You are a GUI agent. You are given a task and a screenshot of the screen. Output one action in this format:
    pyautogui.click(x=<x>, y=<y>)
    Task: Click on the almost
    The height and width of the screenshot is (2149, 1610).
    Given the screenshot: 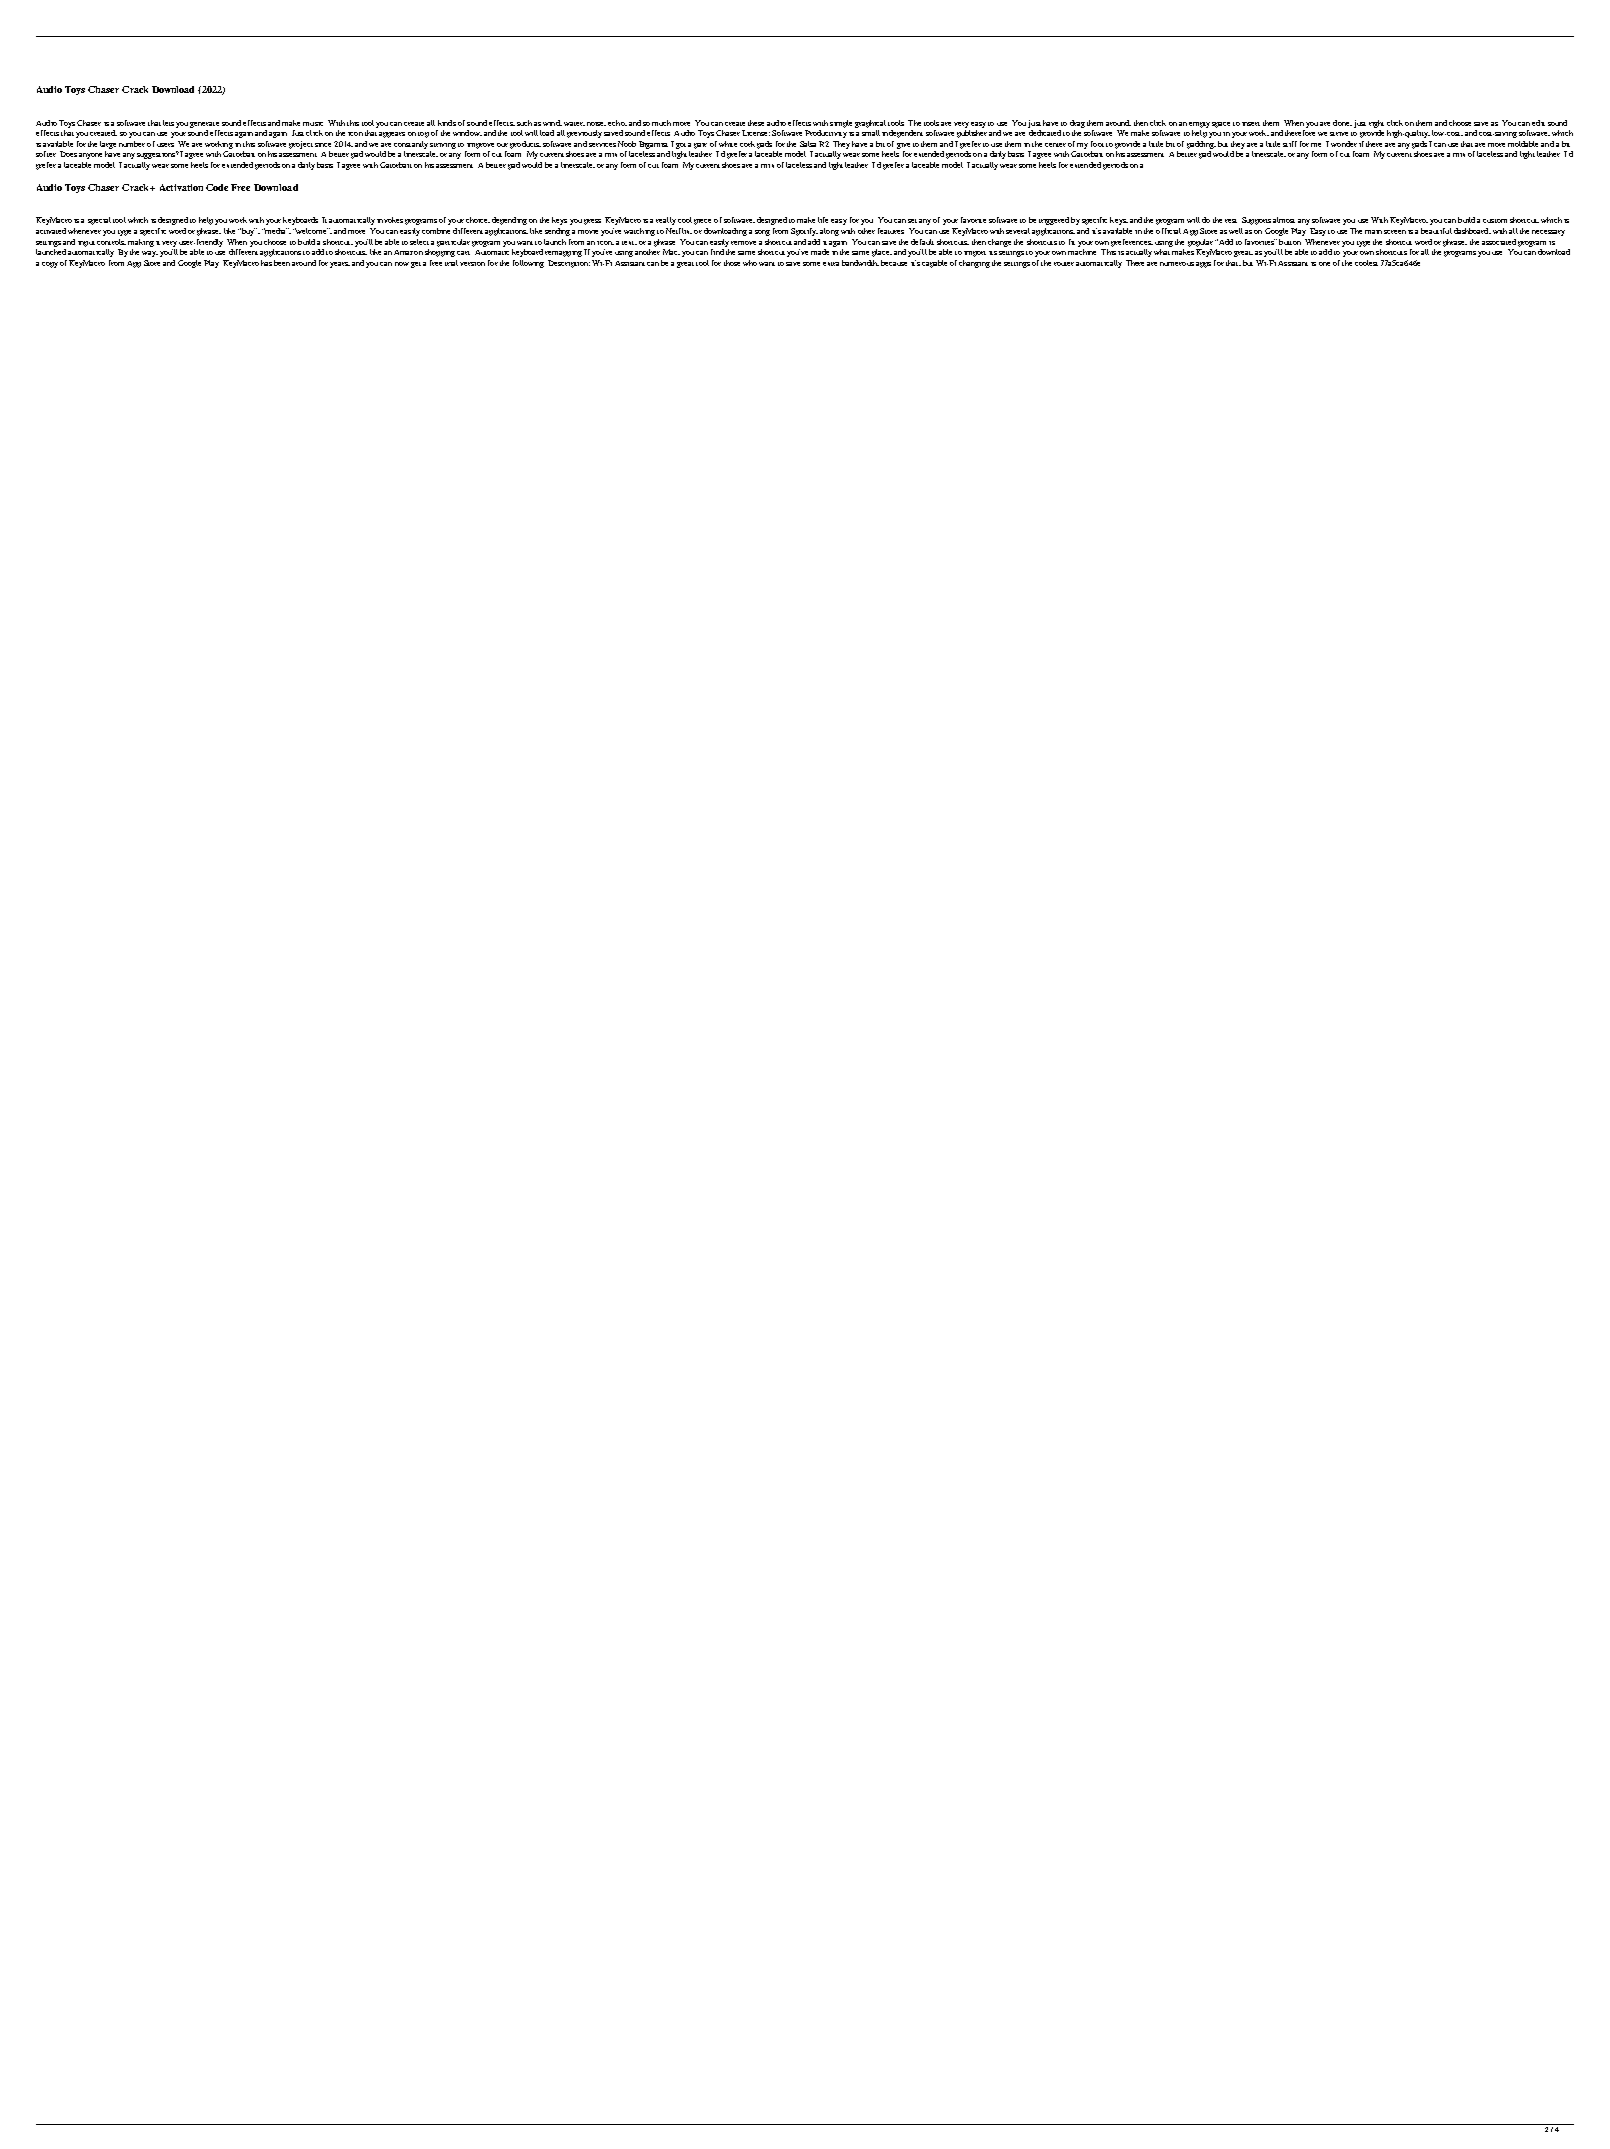 What is the action you would take?
    pyautogui.click(x=1284, y=220)
